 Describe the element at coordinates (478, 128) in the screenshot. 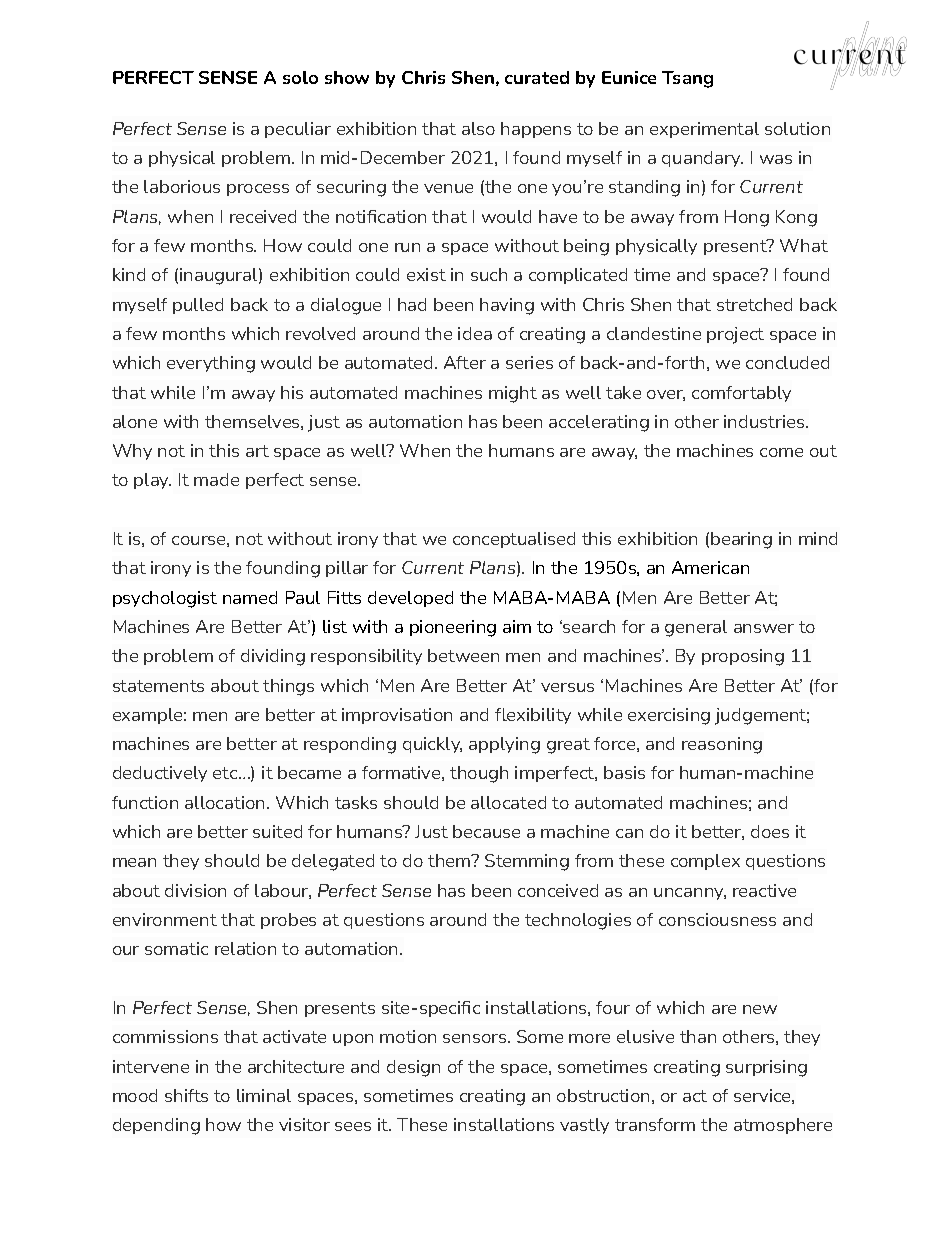

I see `also` at that location.
